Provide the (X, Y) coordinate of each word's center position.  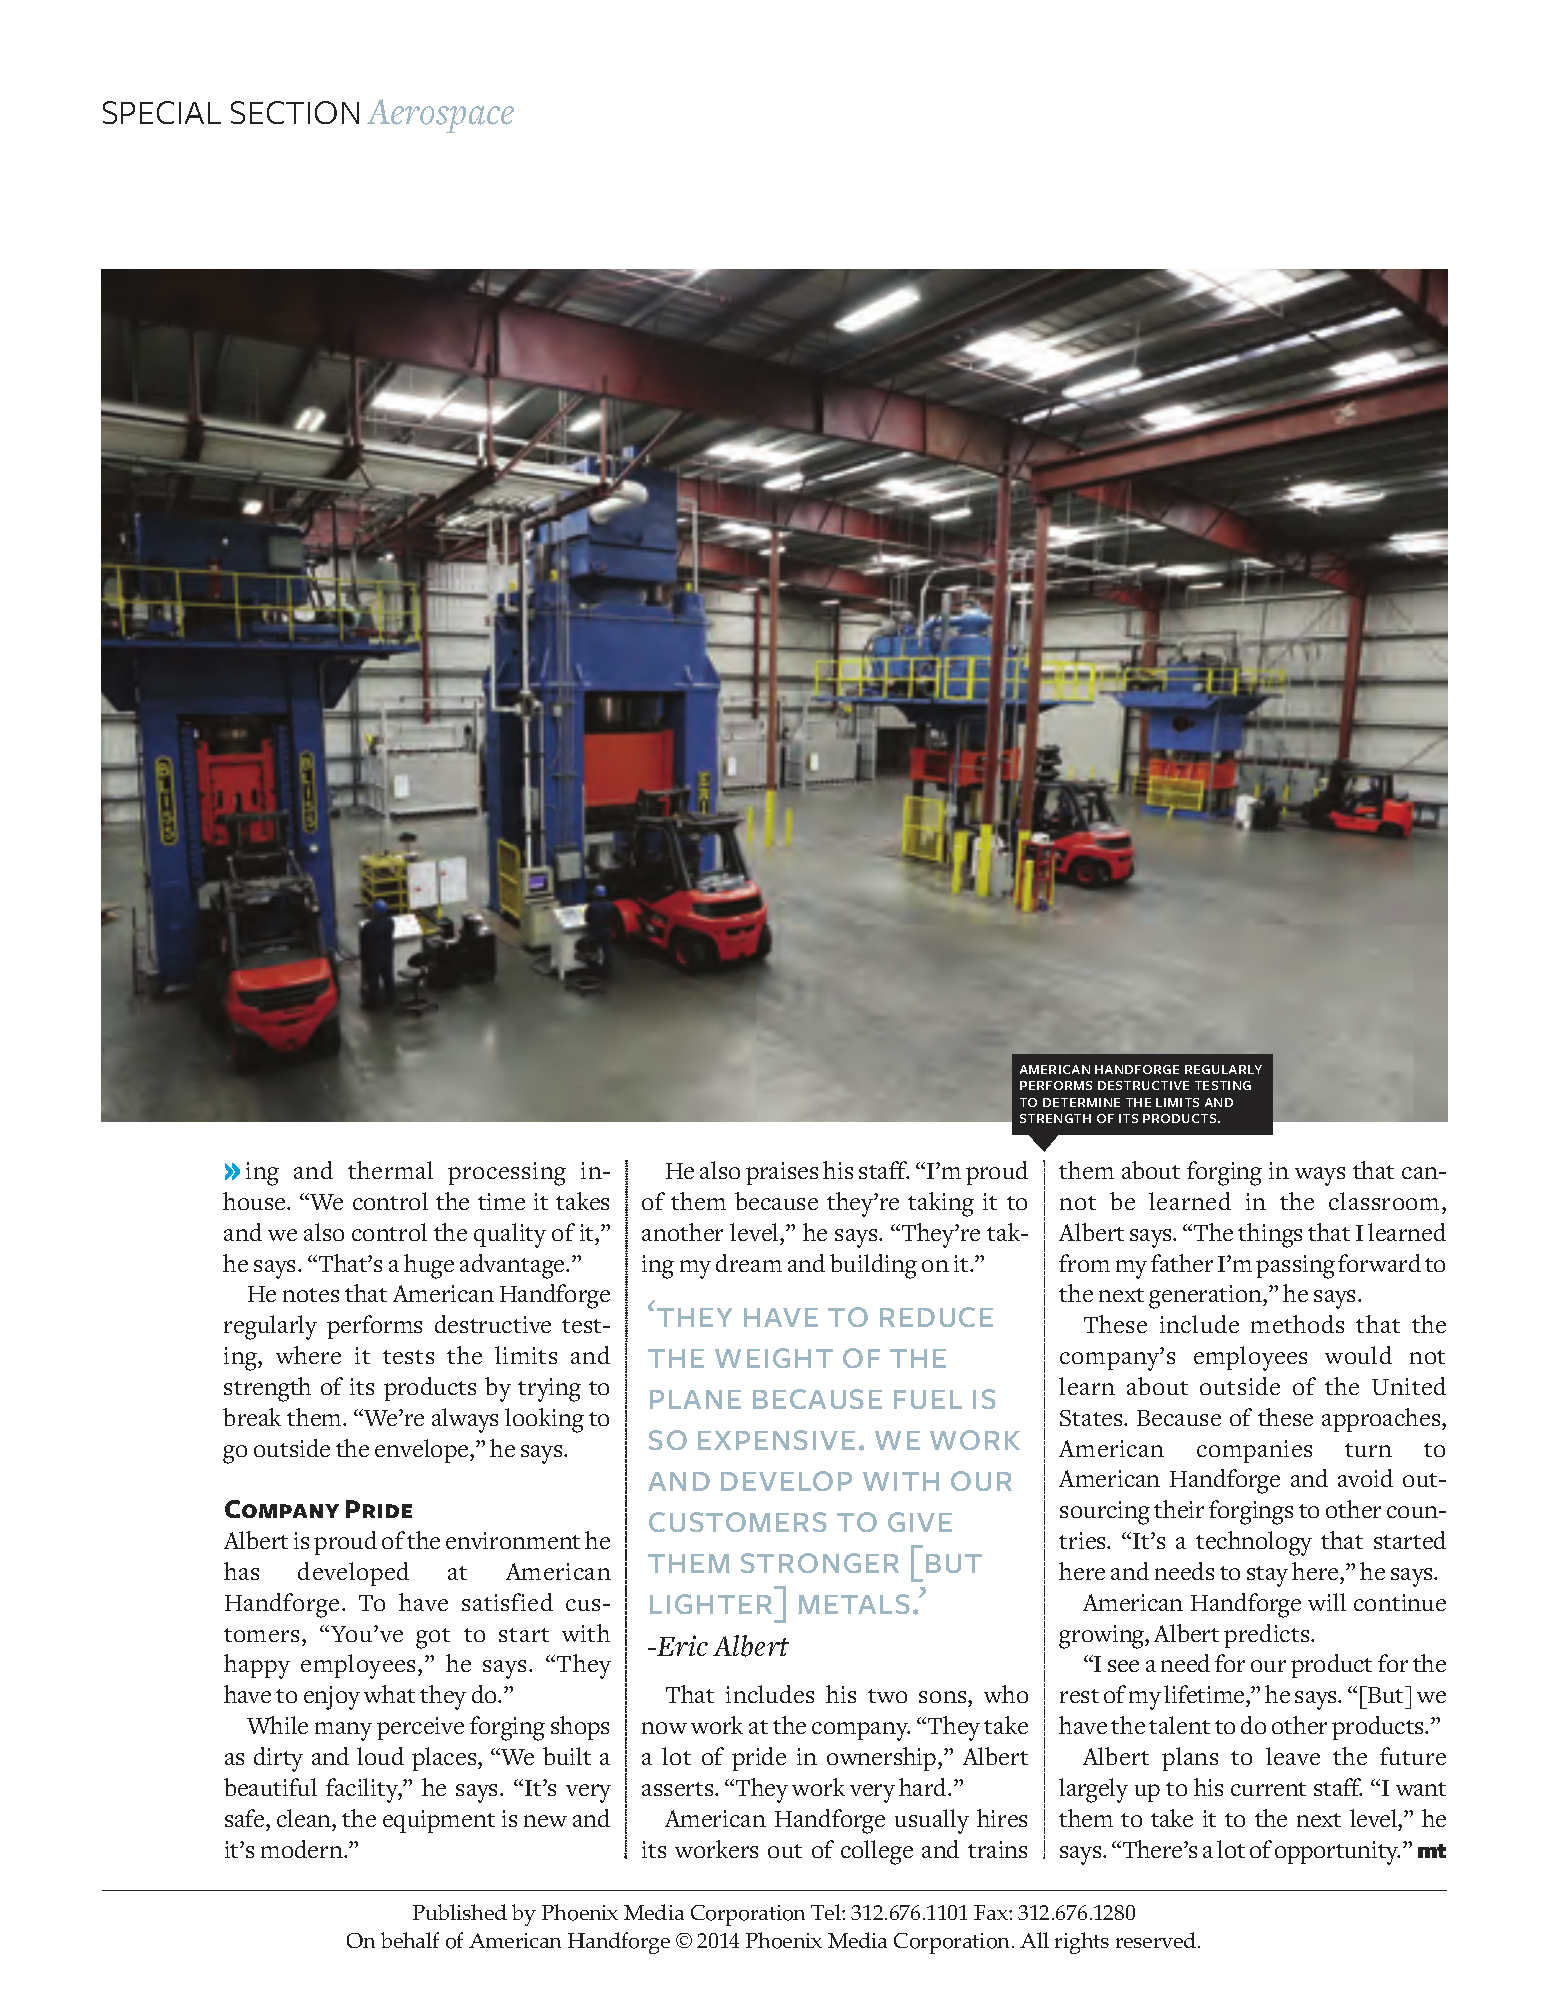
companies (1254, 1451)
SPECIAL (162, 112)
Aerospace (440, 116)
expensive (776, 1440)
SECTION (295, 112)
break (252, 1417)
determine (1081, 1102)
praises (782, 1173)
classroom (1386, 1201)
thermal (390, 1170)
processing (507, 1174)
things (1270, 1235)
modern (303, 1849)
